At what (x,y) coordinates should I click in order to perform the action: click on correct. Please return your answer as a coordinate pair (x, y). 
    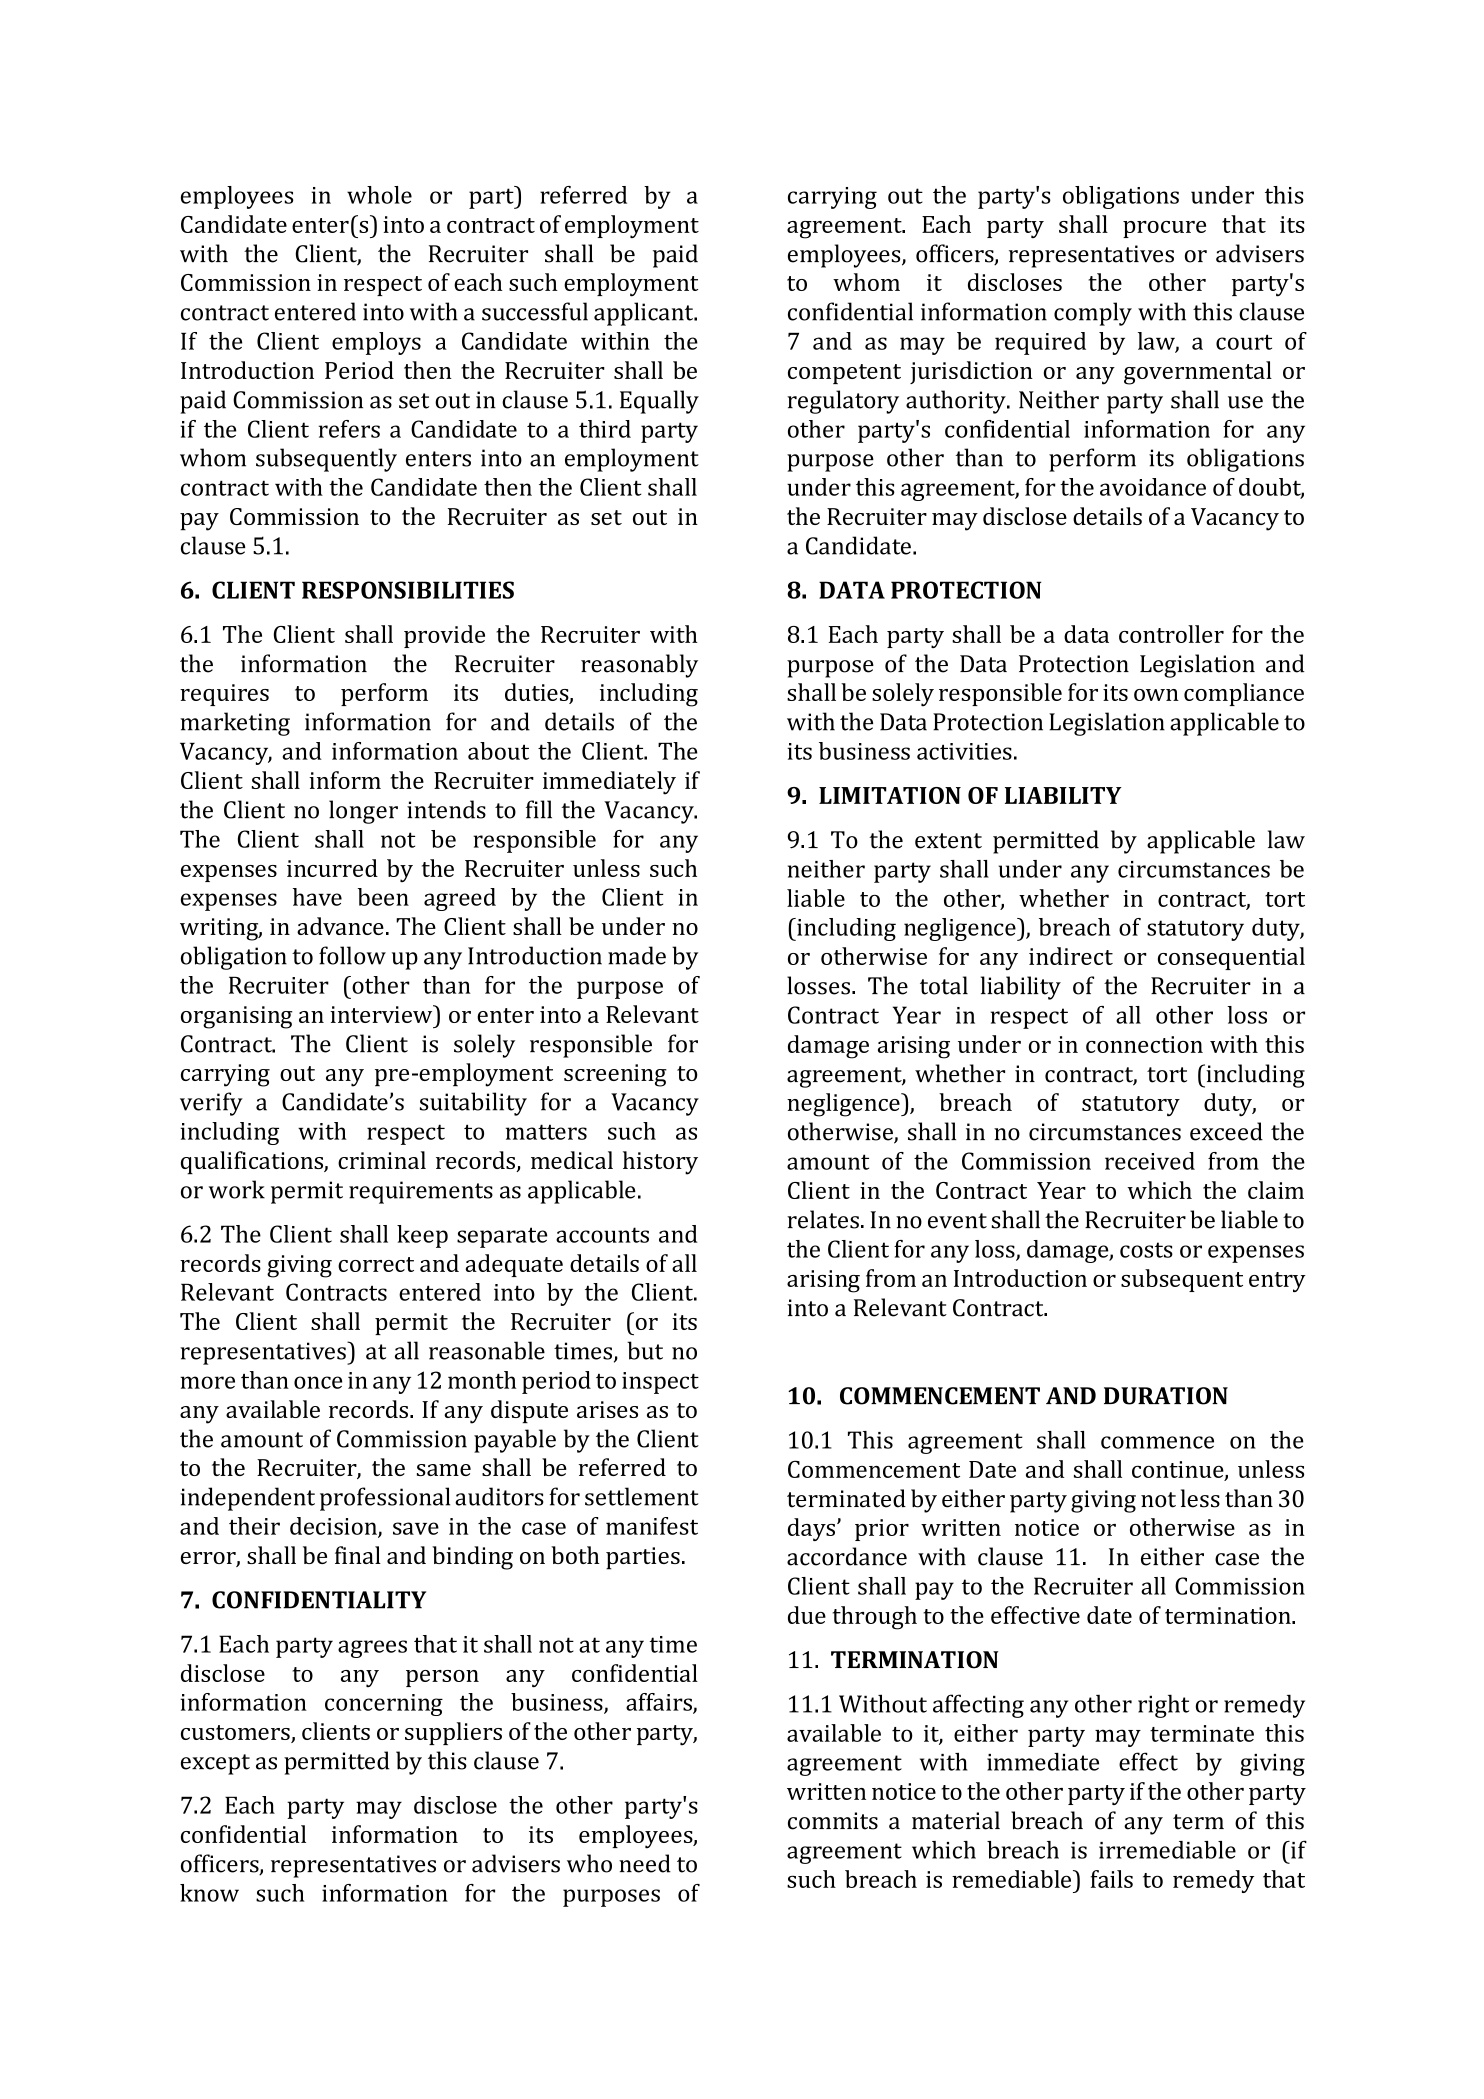
    Looking at the image, I should click on (376, 1264).
